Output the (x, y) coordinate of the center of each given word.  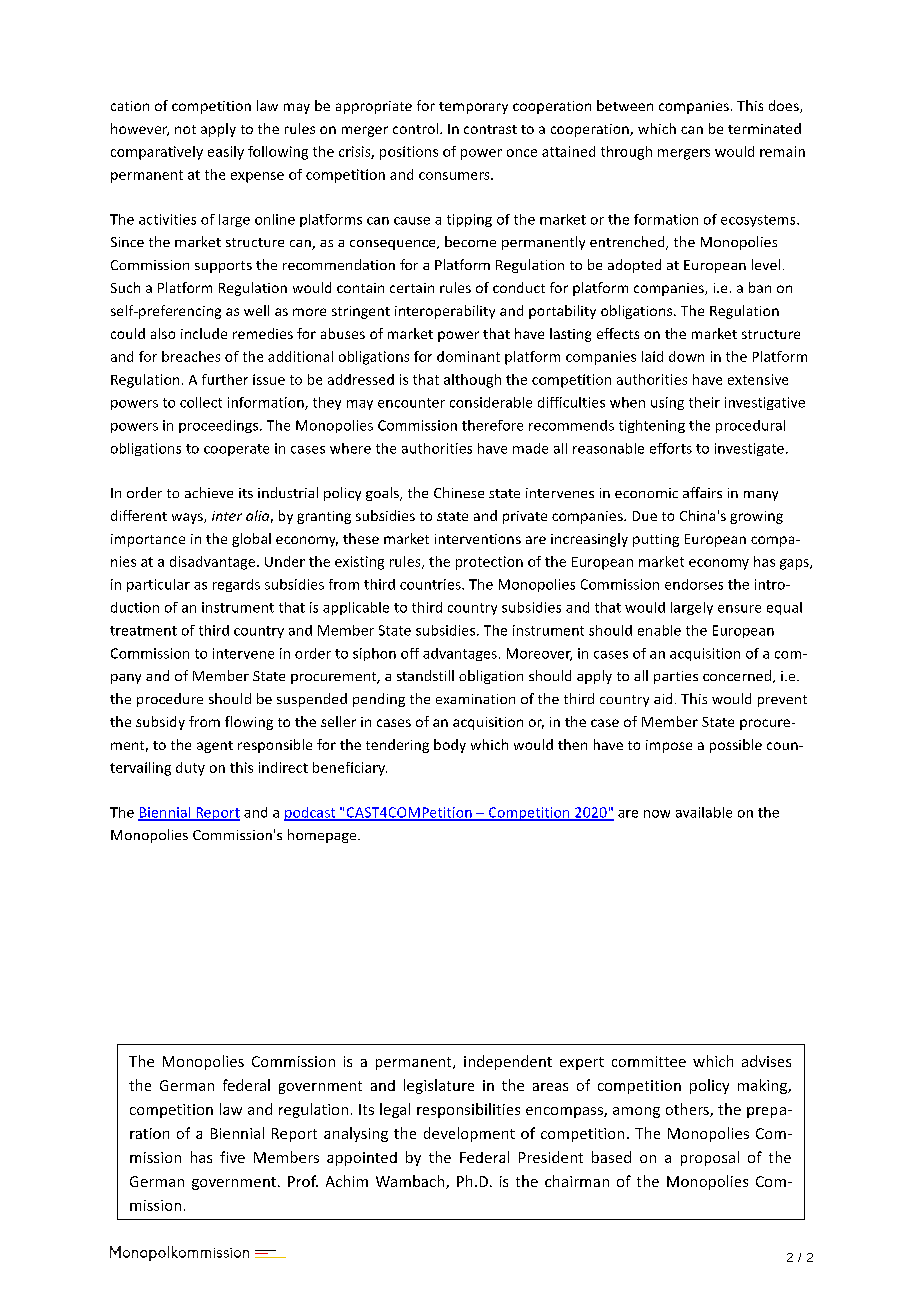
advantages (460, 654)
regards (236, 585)
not (185, 129)
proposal (710, 1158)
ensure (739, 609)
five (232, 1157)
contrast (490, 129)
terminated (764, 128)
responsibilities (468, 1110)
